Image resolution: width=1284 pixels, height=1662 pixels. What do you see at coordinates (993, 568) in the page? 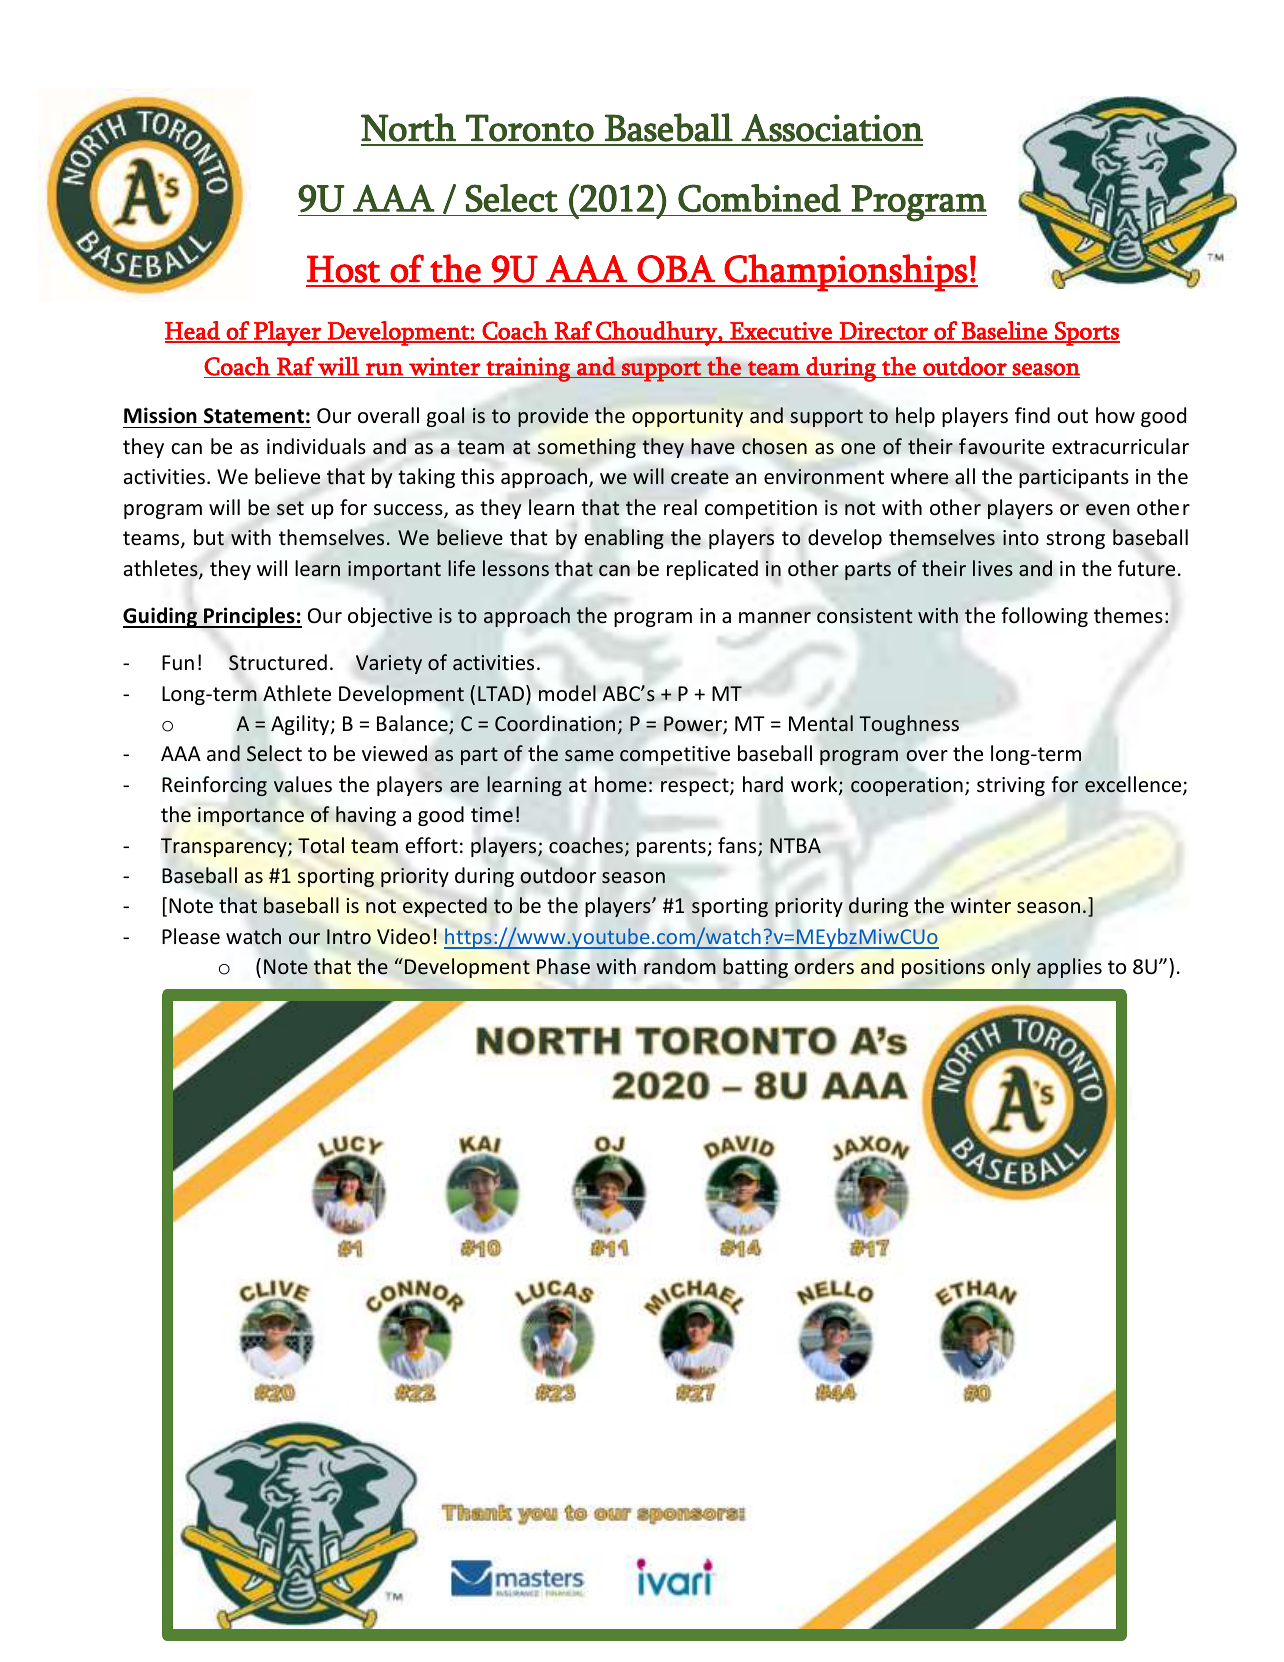
I see `lives` at bounding box center [993, 568].
